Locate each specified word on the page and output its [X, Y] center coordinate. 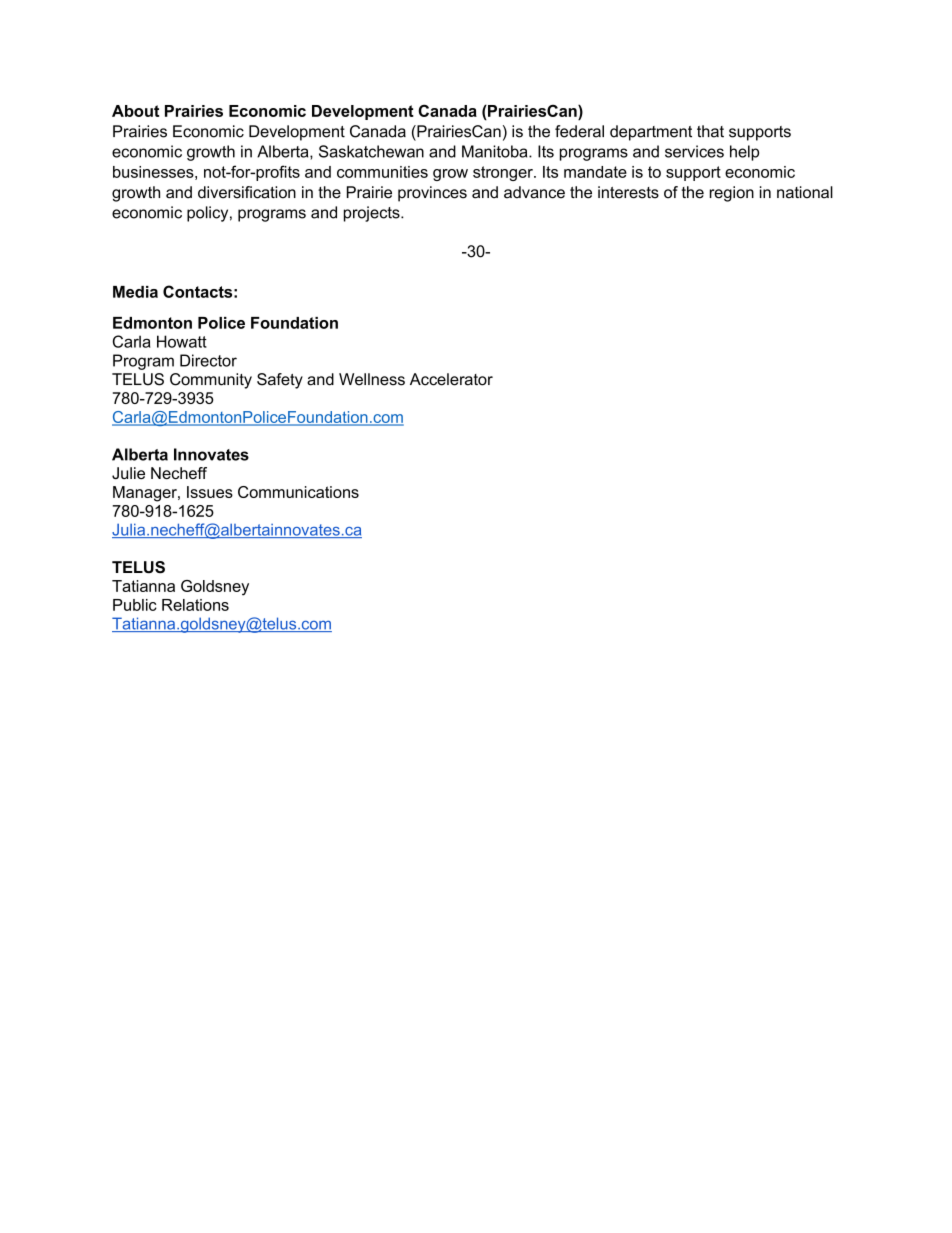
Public [135, 605]
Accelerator [451, 379]
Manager [146, 494]
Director [208, 360]
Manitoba [496, 151]
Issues [210, 492]
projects [373, 214]
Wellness [372, 379]
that [710, 131]
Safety [280, 381]
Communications [298, 492]
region [732, 194]
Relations [195, 605]
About [135, 111]
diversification [247, 192]
